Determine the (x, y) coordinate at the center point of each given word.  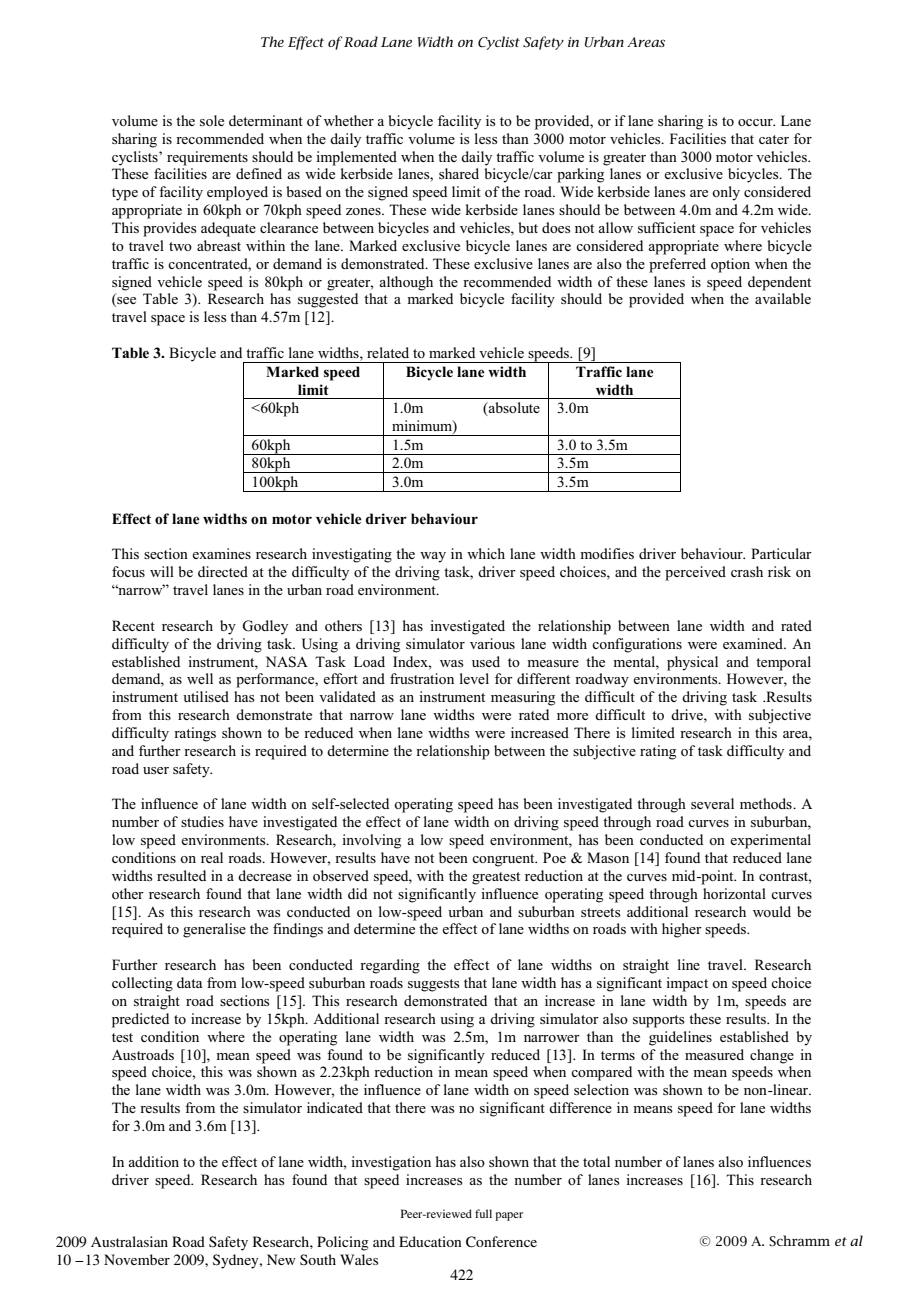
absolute (513, 409)
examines (221, 553)
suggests (434, 985)
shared (459, 173)
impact (687, 984)
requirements (207, 158)
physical (692, 663)
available (783, 298)
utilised (206, 696)
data (189, 982)
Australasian (129, 1241)
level (474, 678)
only (726, 193)
